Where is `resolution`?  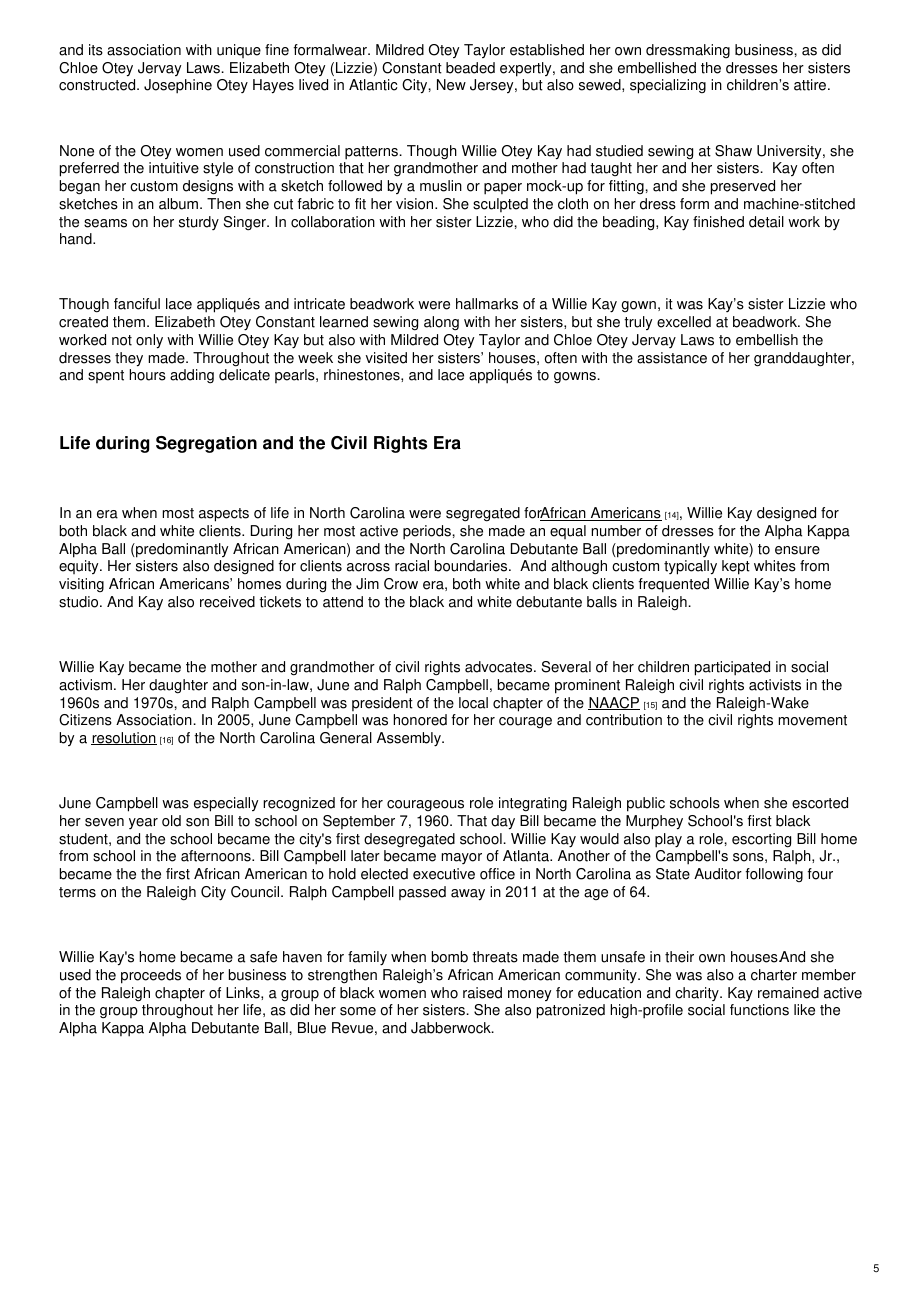
resolution is located at coordinates (124, 738).
